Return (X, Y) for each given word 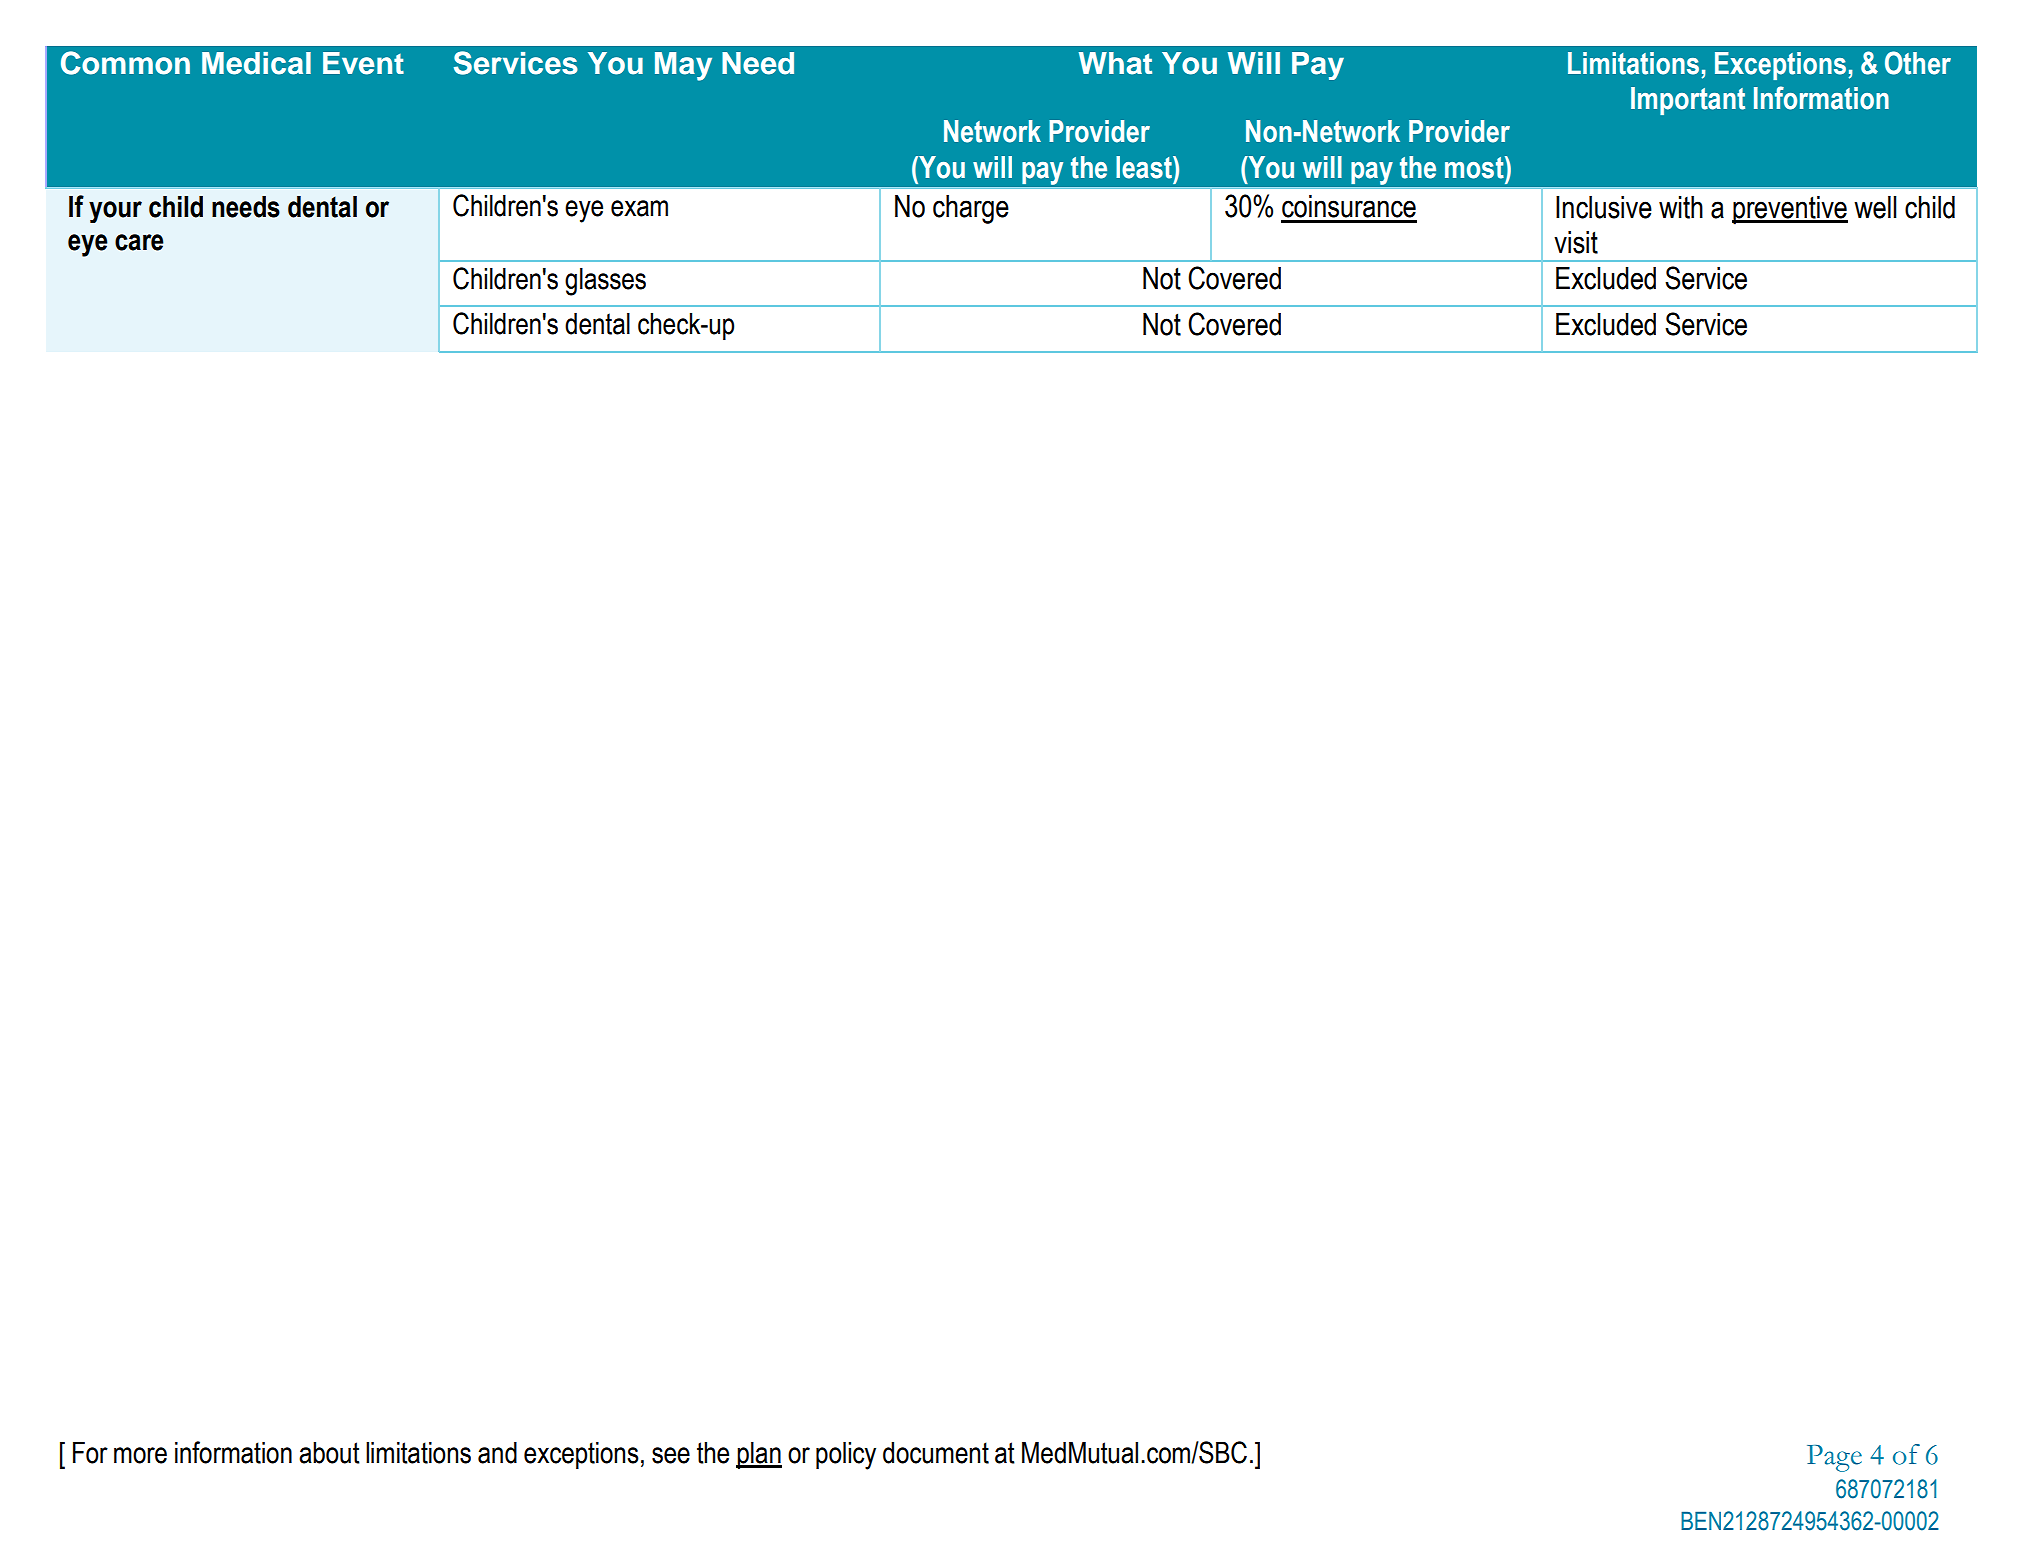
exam (639, 208)
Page (1834, 1458)
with (1681, 207)
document (936, 1453)
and (497, 1453)
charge (971, 209)
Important (1688, 101)
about (329, 1453)
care (139, 242)
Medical (256, 63)
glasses (605, 282)
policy (846, 1456)
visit (1576, 242)
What (1115, 63)
